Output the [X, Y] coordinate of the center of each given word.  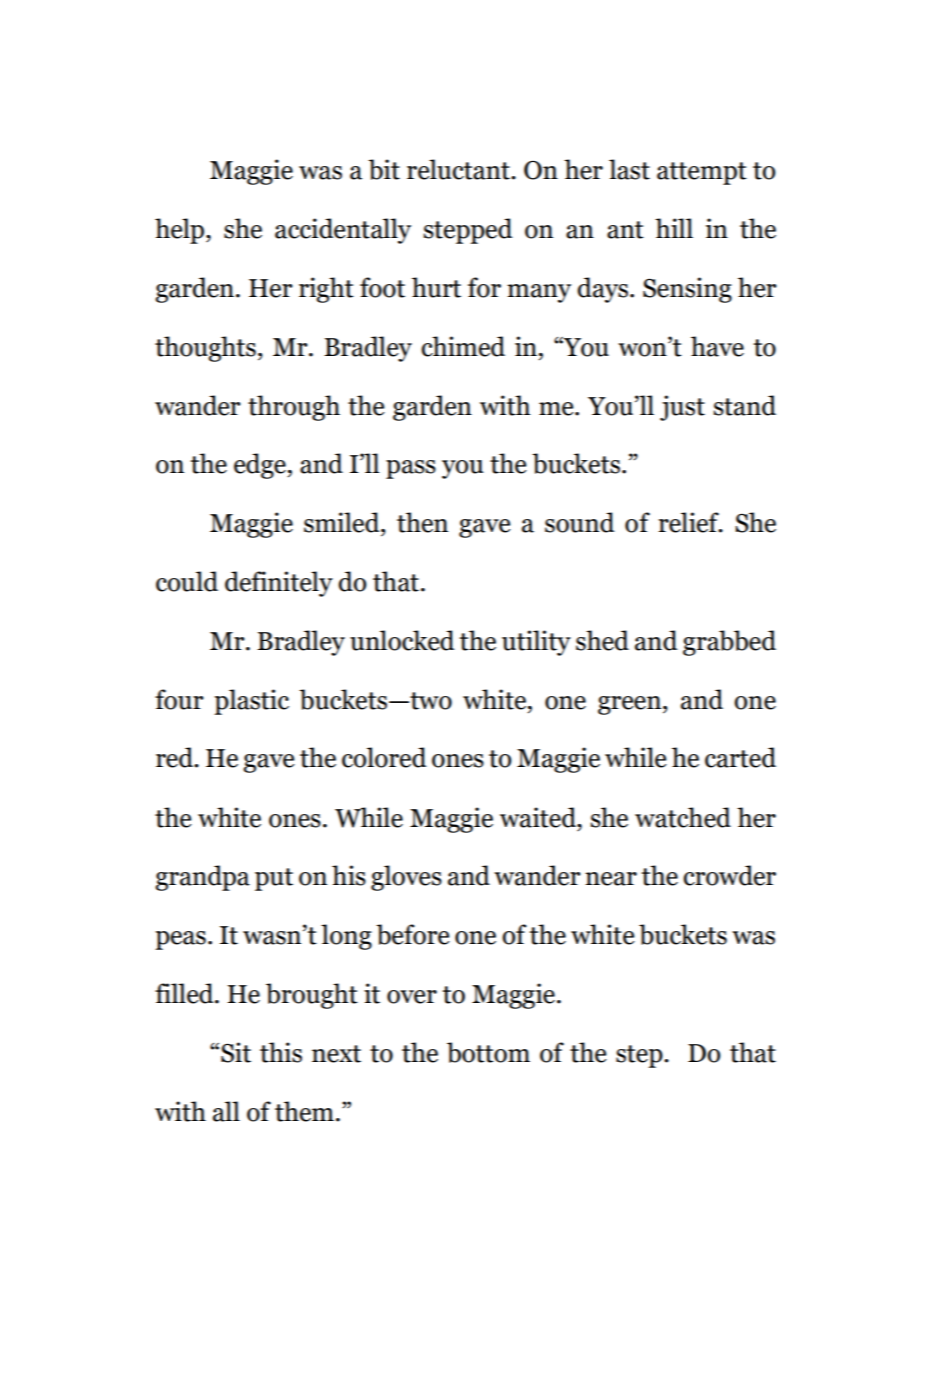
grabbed [729, 643]
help [181, 231]
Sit [236, 1052]
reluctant [459, 169]
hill [674, 228]
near [611, 879]
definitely [279, 584]
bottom [488, 1052]
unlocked [402, 640]
